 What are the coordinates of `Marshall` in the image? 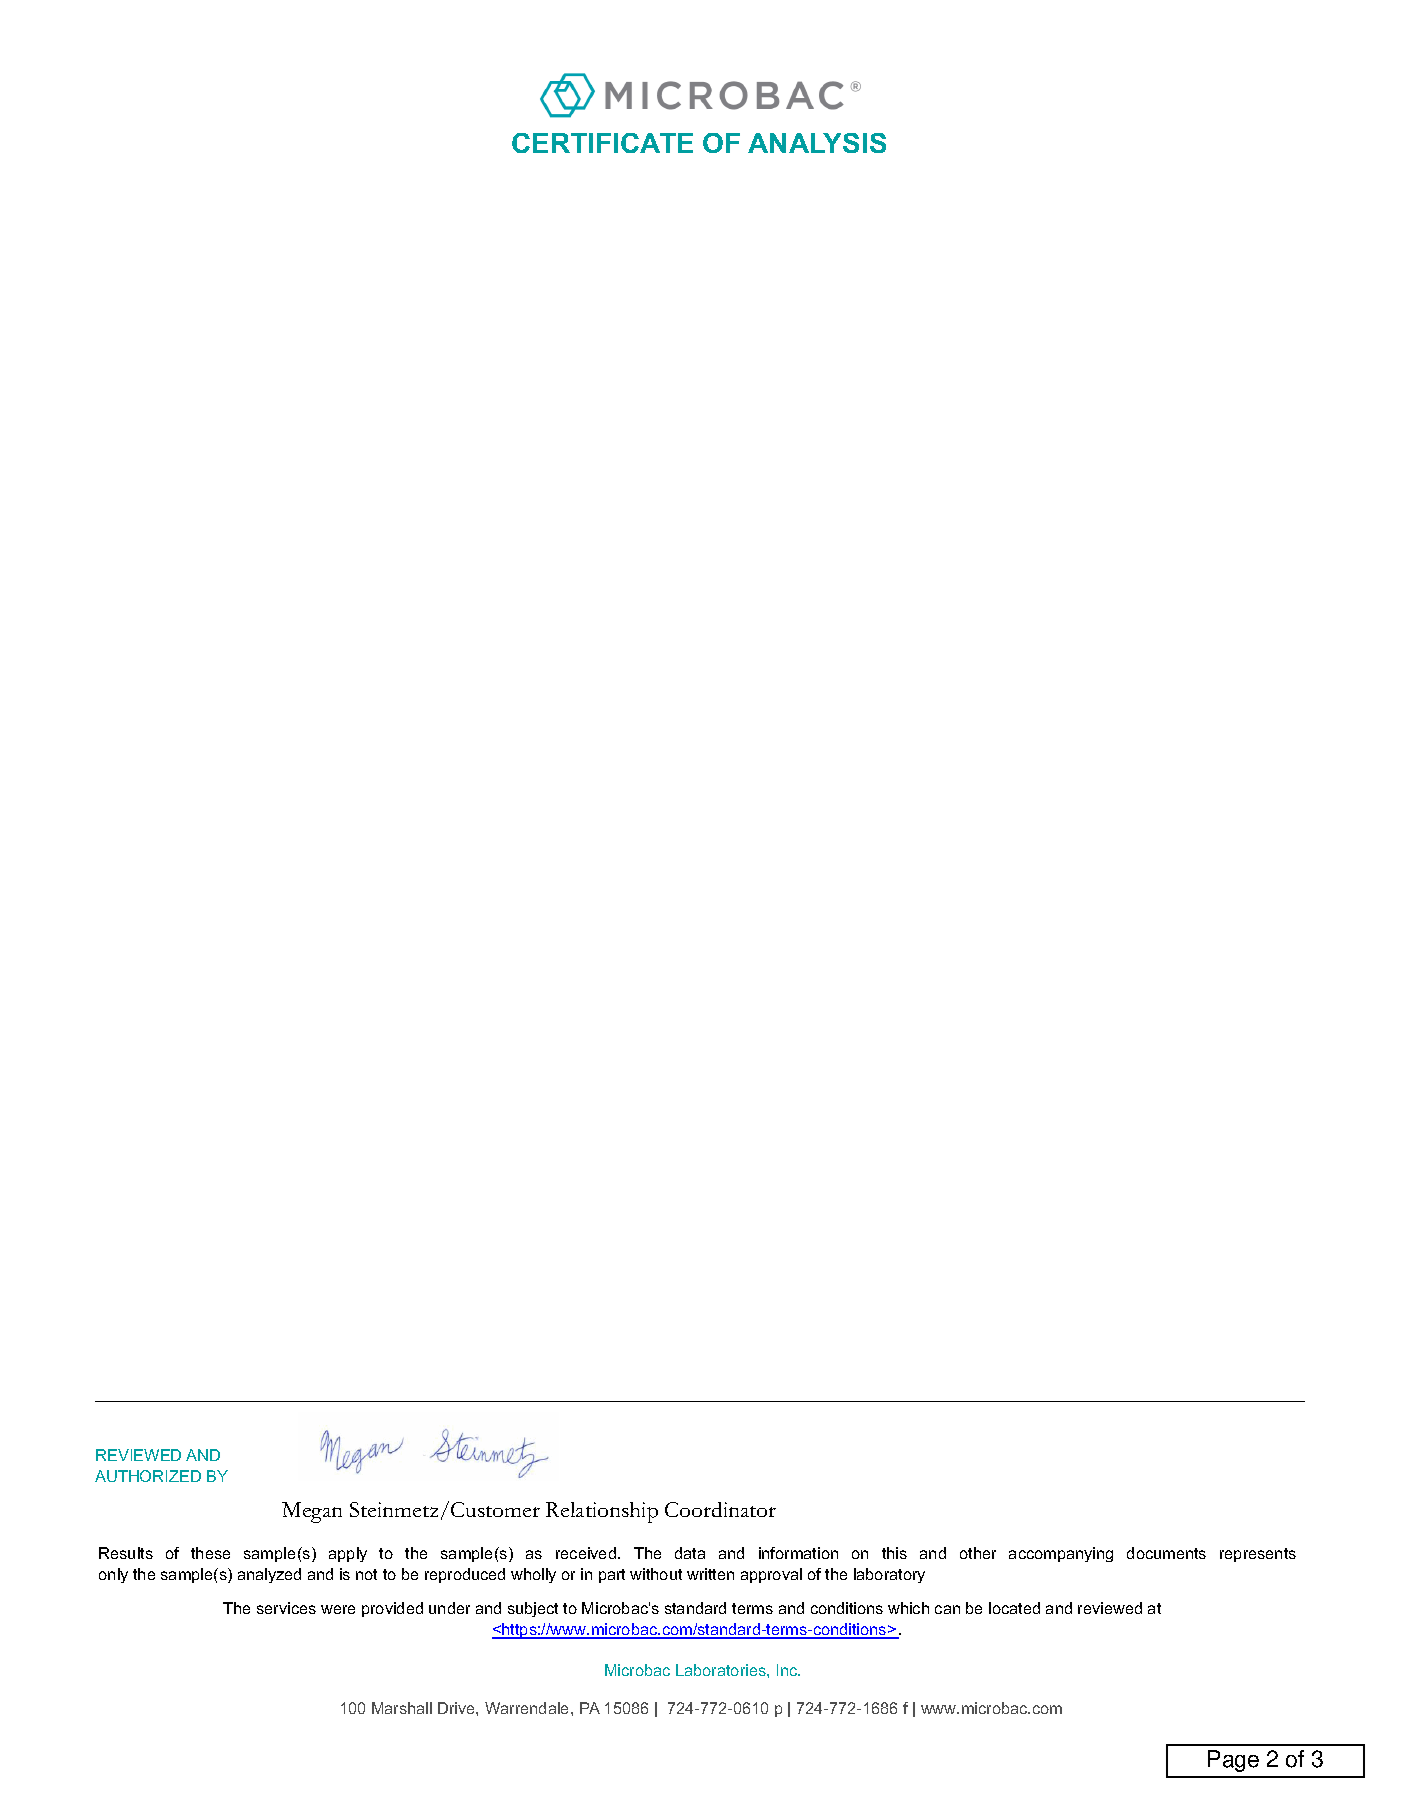 It's located at (402, 1708).
